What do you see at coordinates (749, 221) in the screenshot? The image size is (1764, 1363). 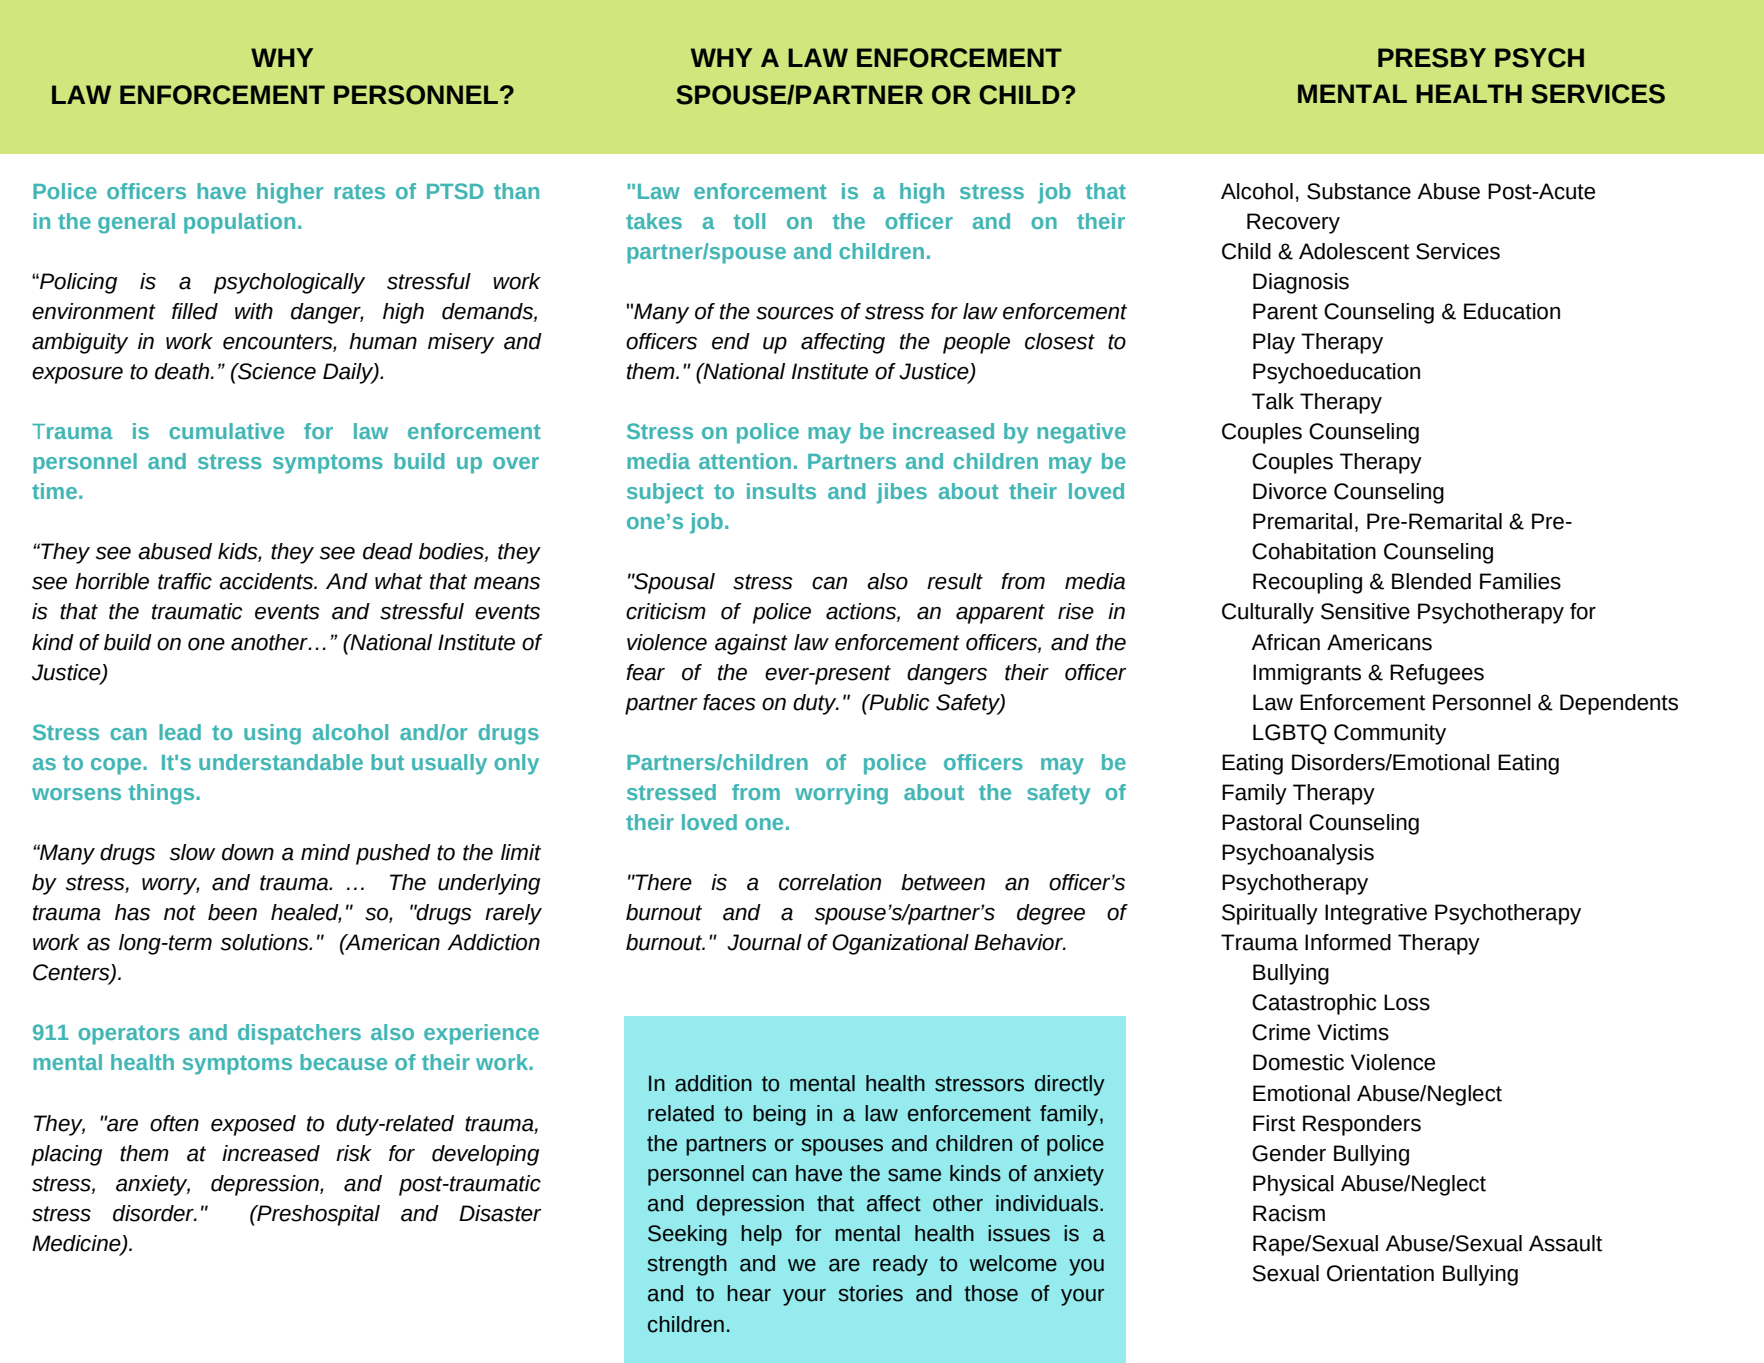 I see `toll` at bounding box center [749, 221].
